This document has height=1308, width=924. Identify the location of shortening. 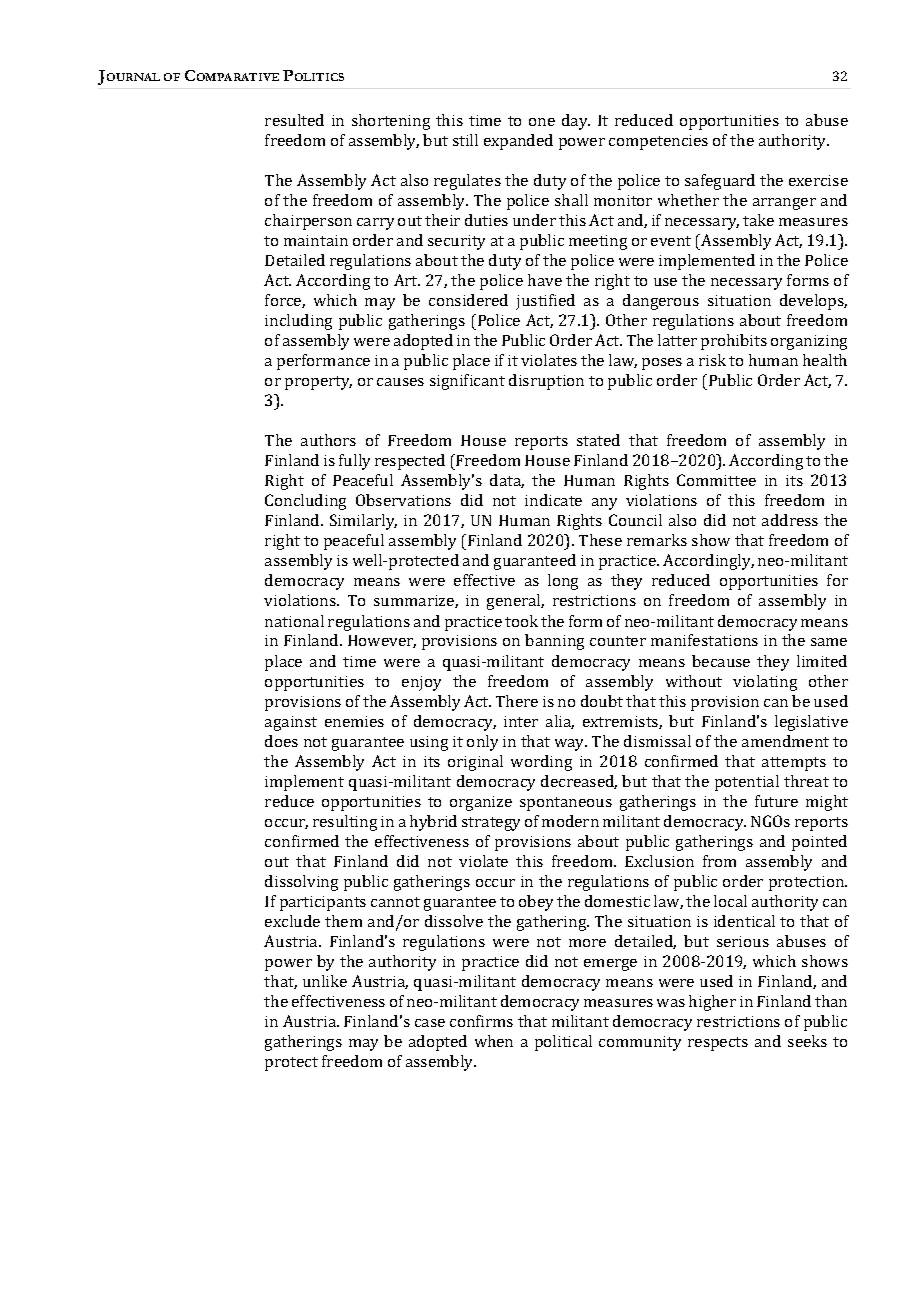
(391, 122).
